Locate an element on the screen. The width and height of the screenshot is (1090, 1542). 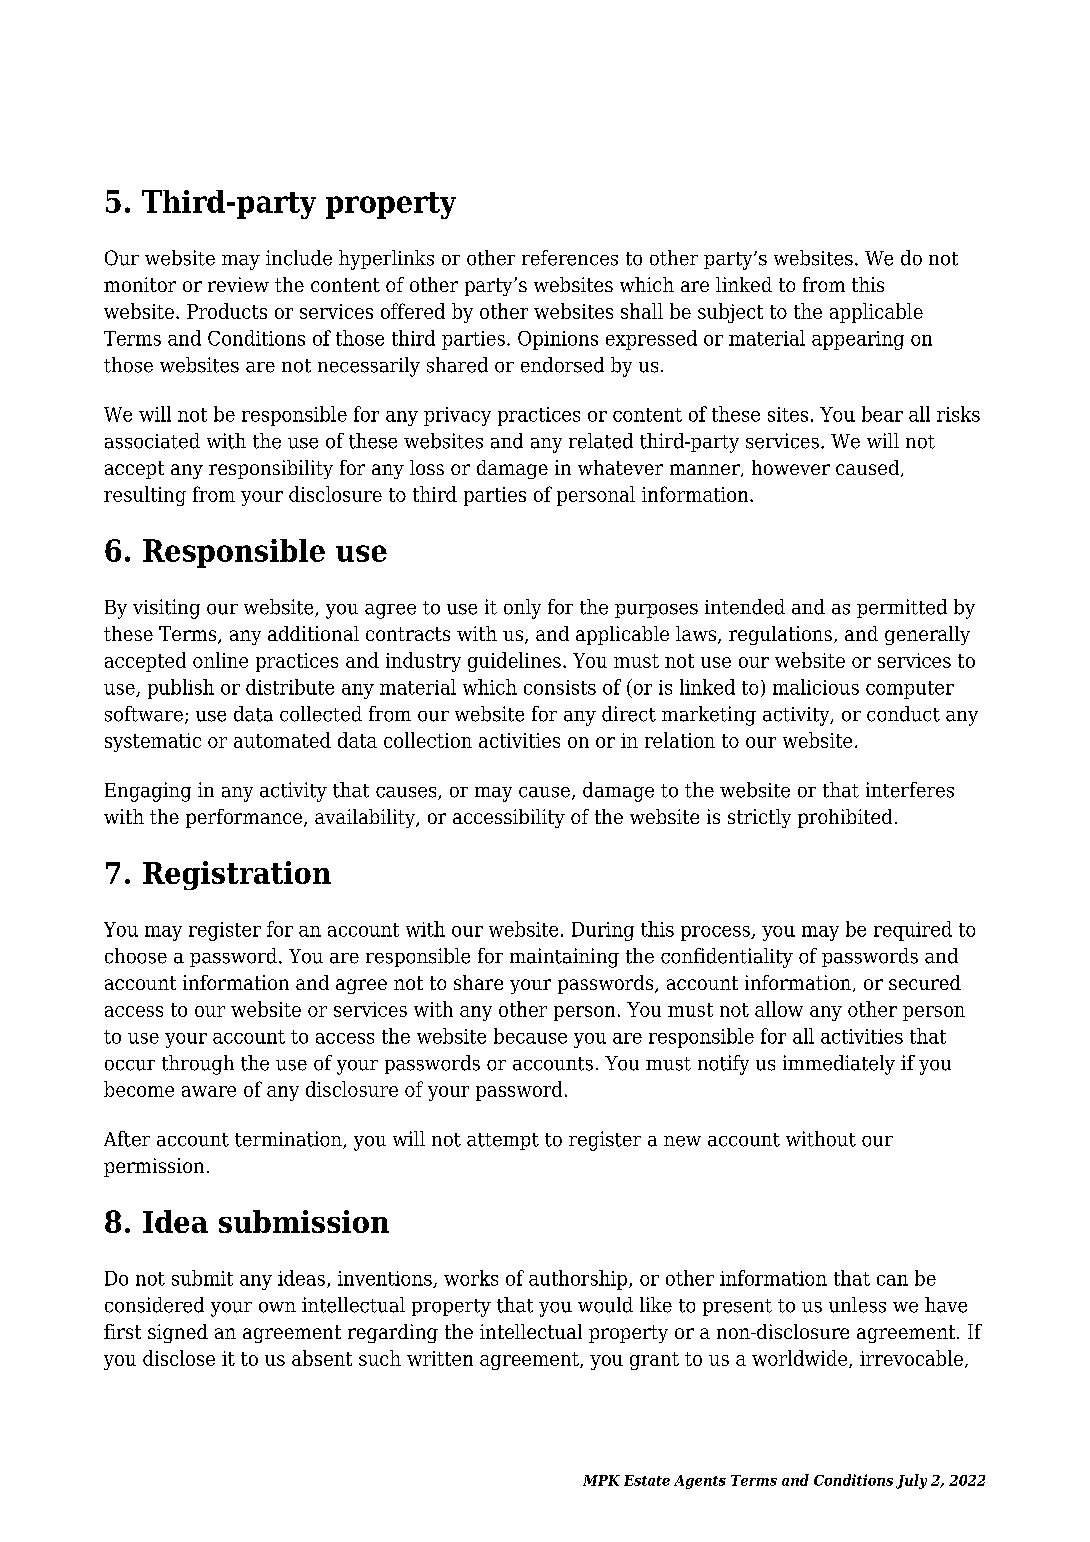
During is located at coordinates (603, 931).
